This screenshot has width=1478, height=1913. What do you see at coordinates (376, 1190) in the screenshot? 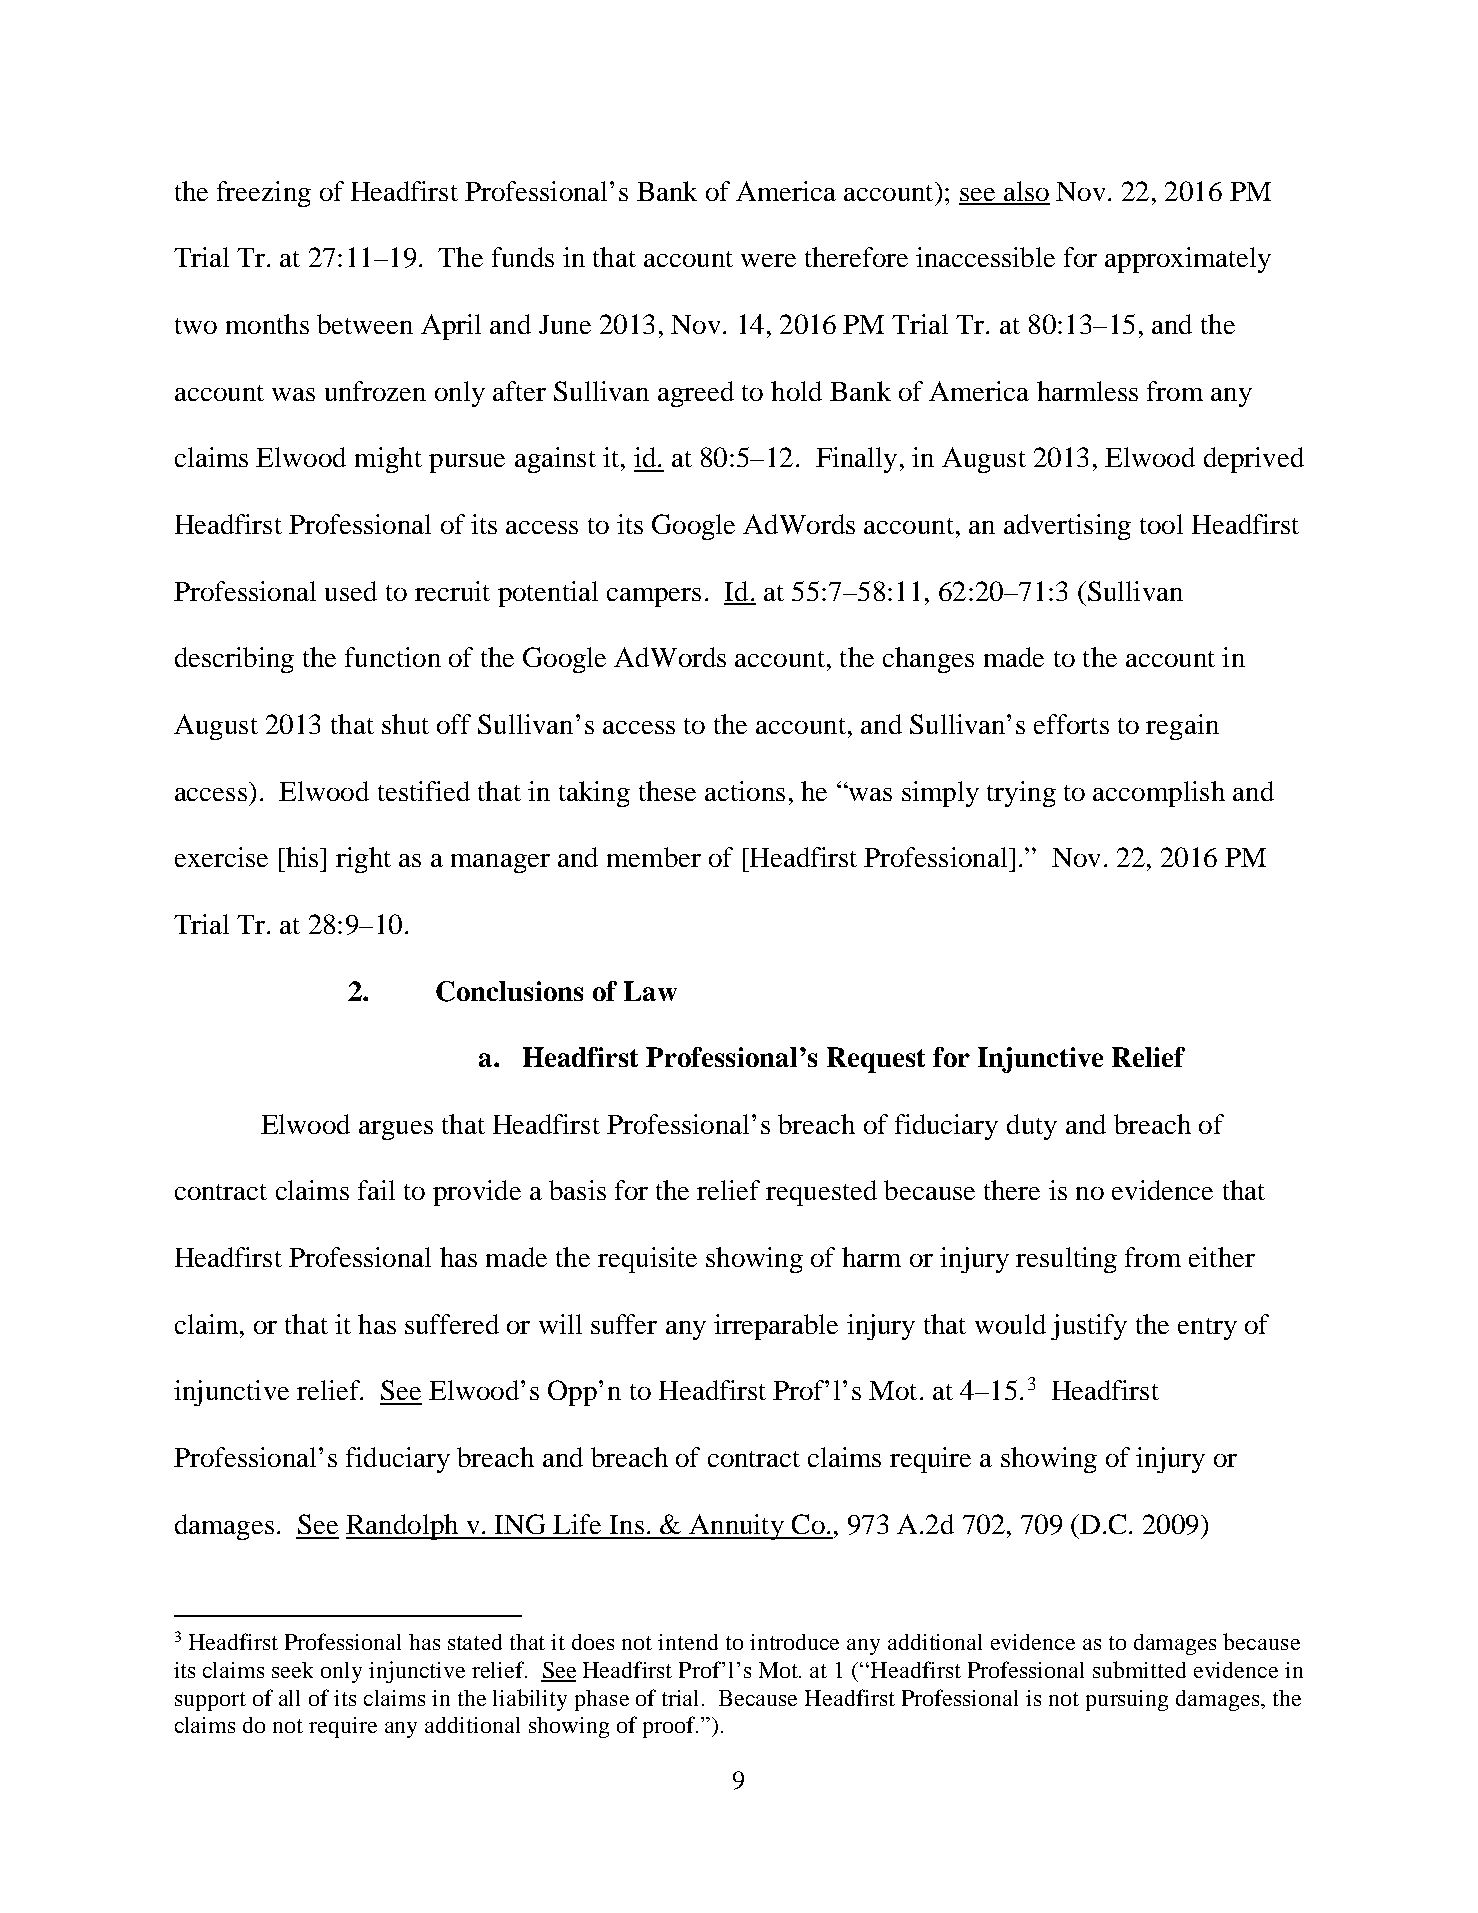
I see `fail` at bounding box center [376, 1190].
